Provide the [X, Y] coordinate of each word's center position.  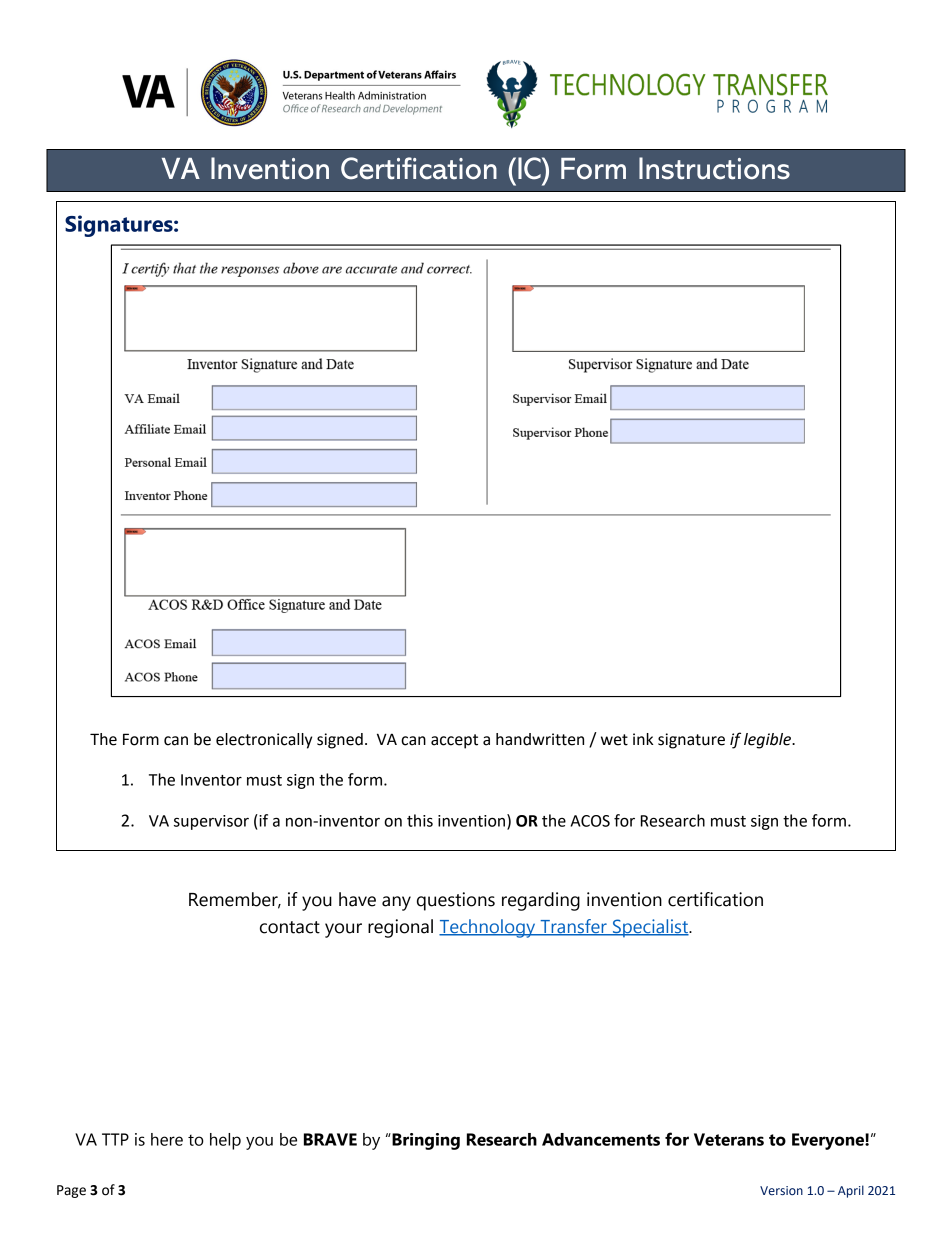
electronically [264, 741]
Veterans [729, 1139]
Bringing [425, 1141]
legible [768, 741]
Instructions [714, 168]
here [167, 1139]
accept [454, 741]
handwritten [540, 739]
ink [643, 739]
